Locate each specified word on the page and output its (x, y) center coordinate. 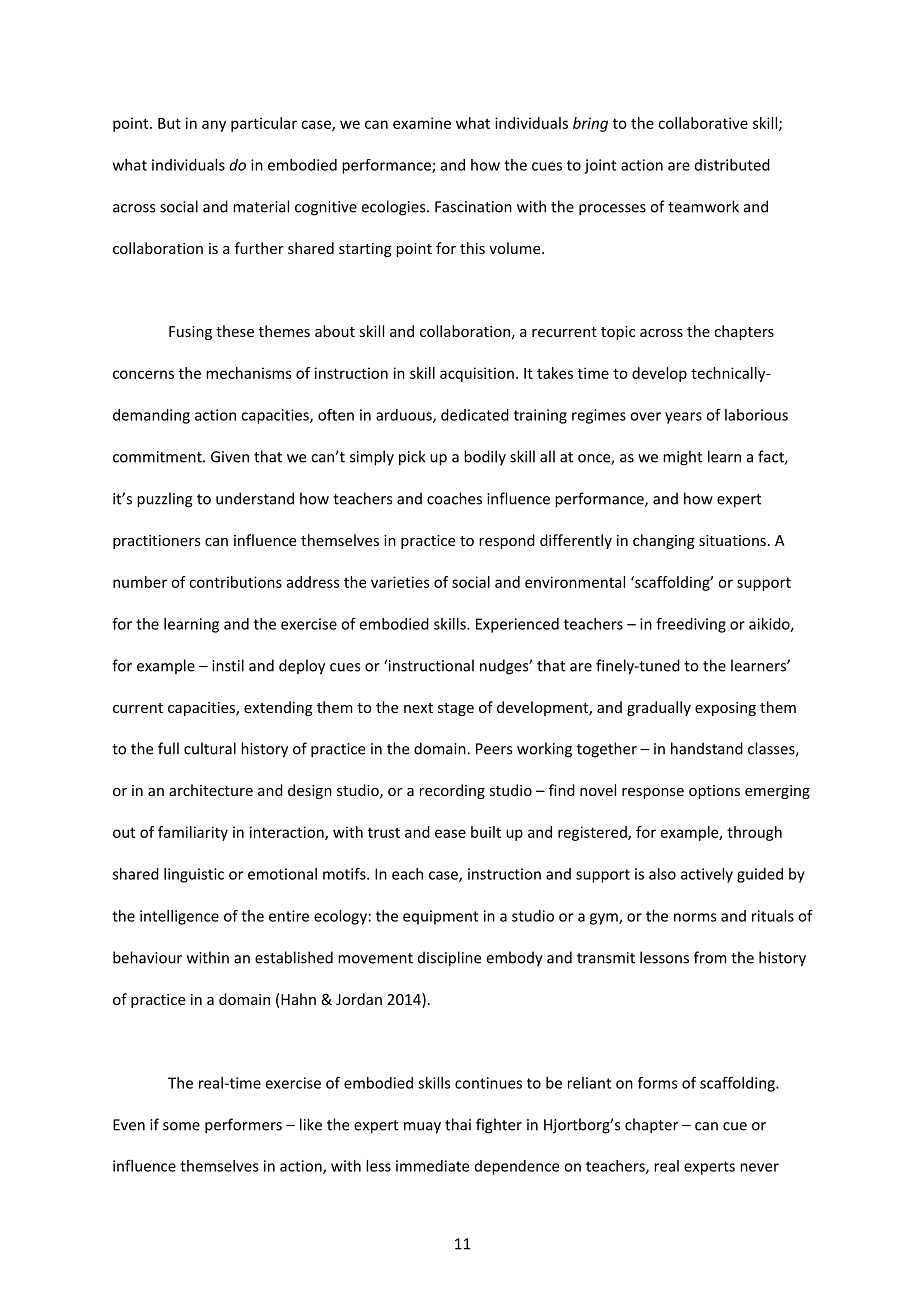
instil (228, 665)
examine (422, 123)
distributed (732, 165)
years (683, 418)
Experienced (517, 625)
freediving (691, 625)
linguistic (194, 875)
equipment (440, 917)
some (181, 1126)
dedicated (475, 415)
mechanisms (249, 373)
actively (707, 875)
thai (458, 1124)
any (214, 126)
